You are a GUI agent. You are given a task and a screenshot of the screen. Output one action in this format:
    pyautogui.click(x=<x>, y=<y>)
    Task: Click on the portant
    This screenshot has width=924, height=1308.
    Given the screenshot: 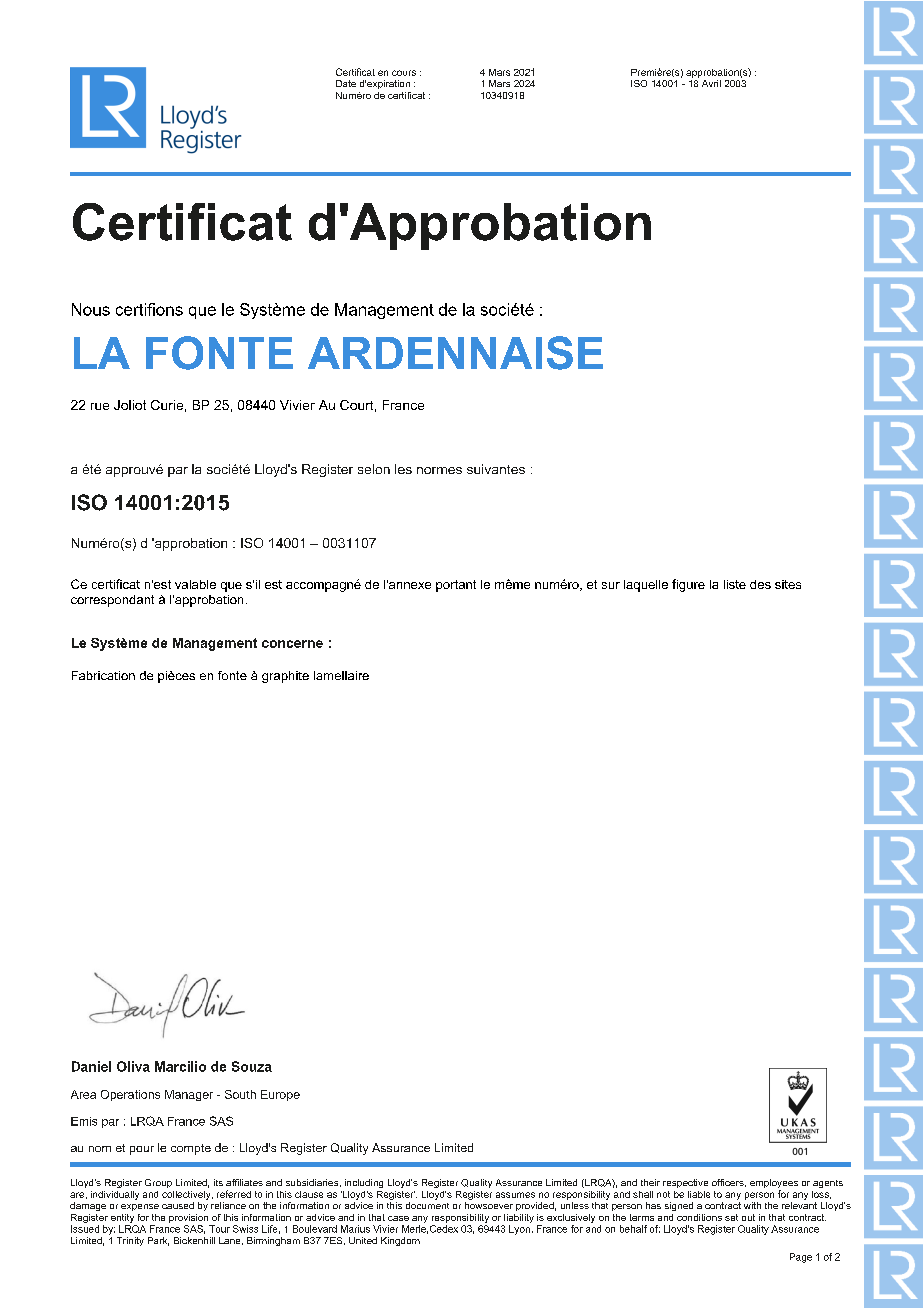 What is the action you would take?
    pyautogui.click(x=456, y=586)
